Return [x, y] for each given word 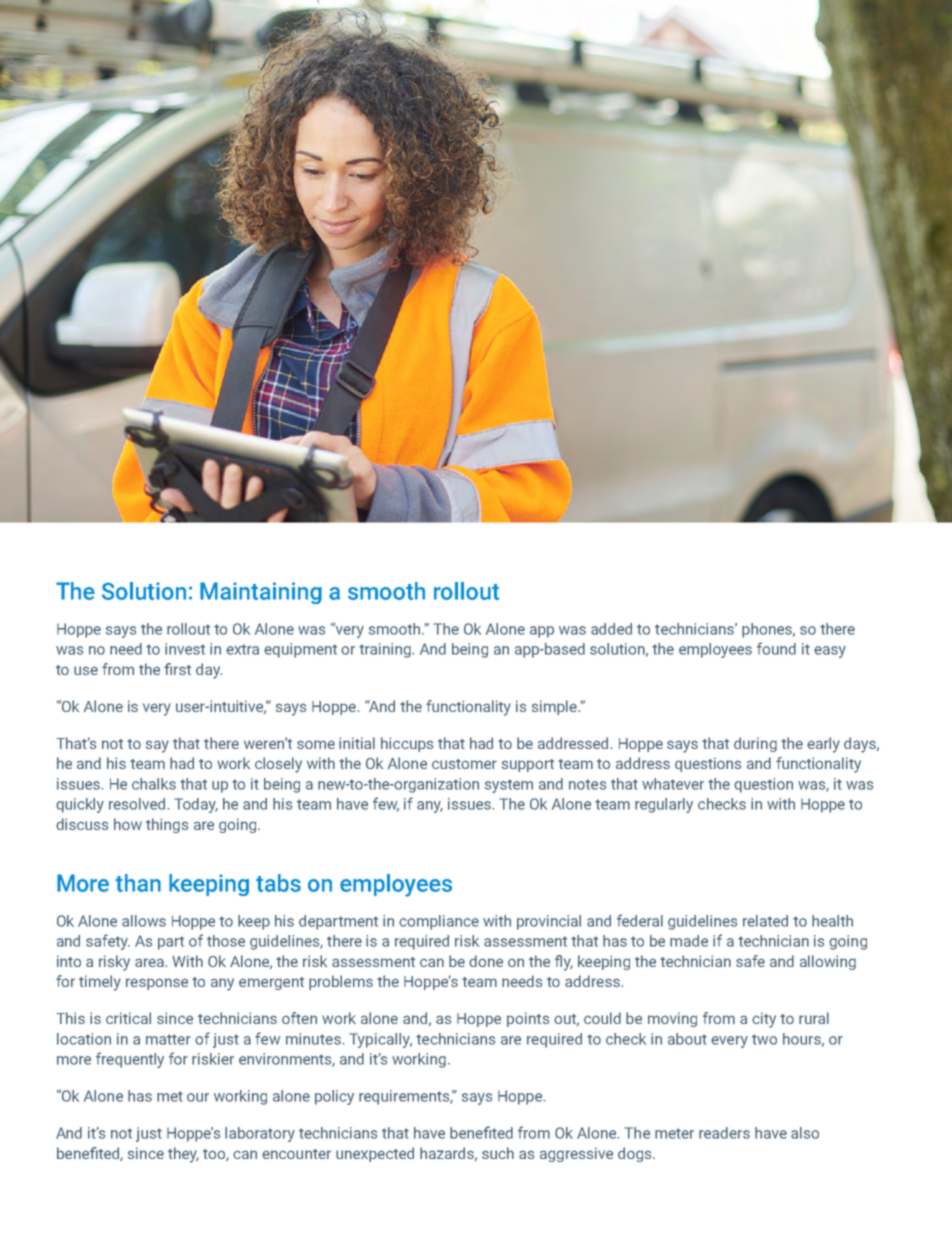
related [765, 921]
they [183, 1155]
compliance [439, 922]
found [776, 648]
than [138, 883]
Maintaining [261, 593]
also [805, 1133]
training [386, 650]
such [498, 1153]
